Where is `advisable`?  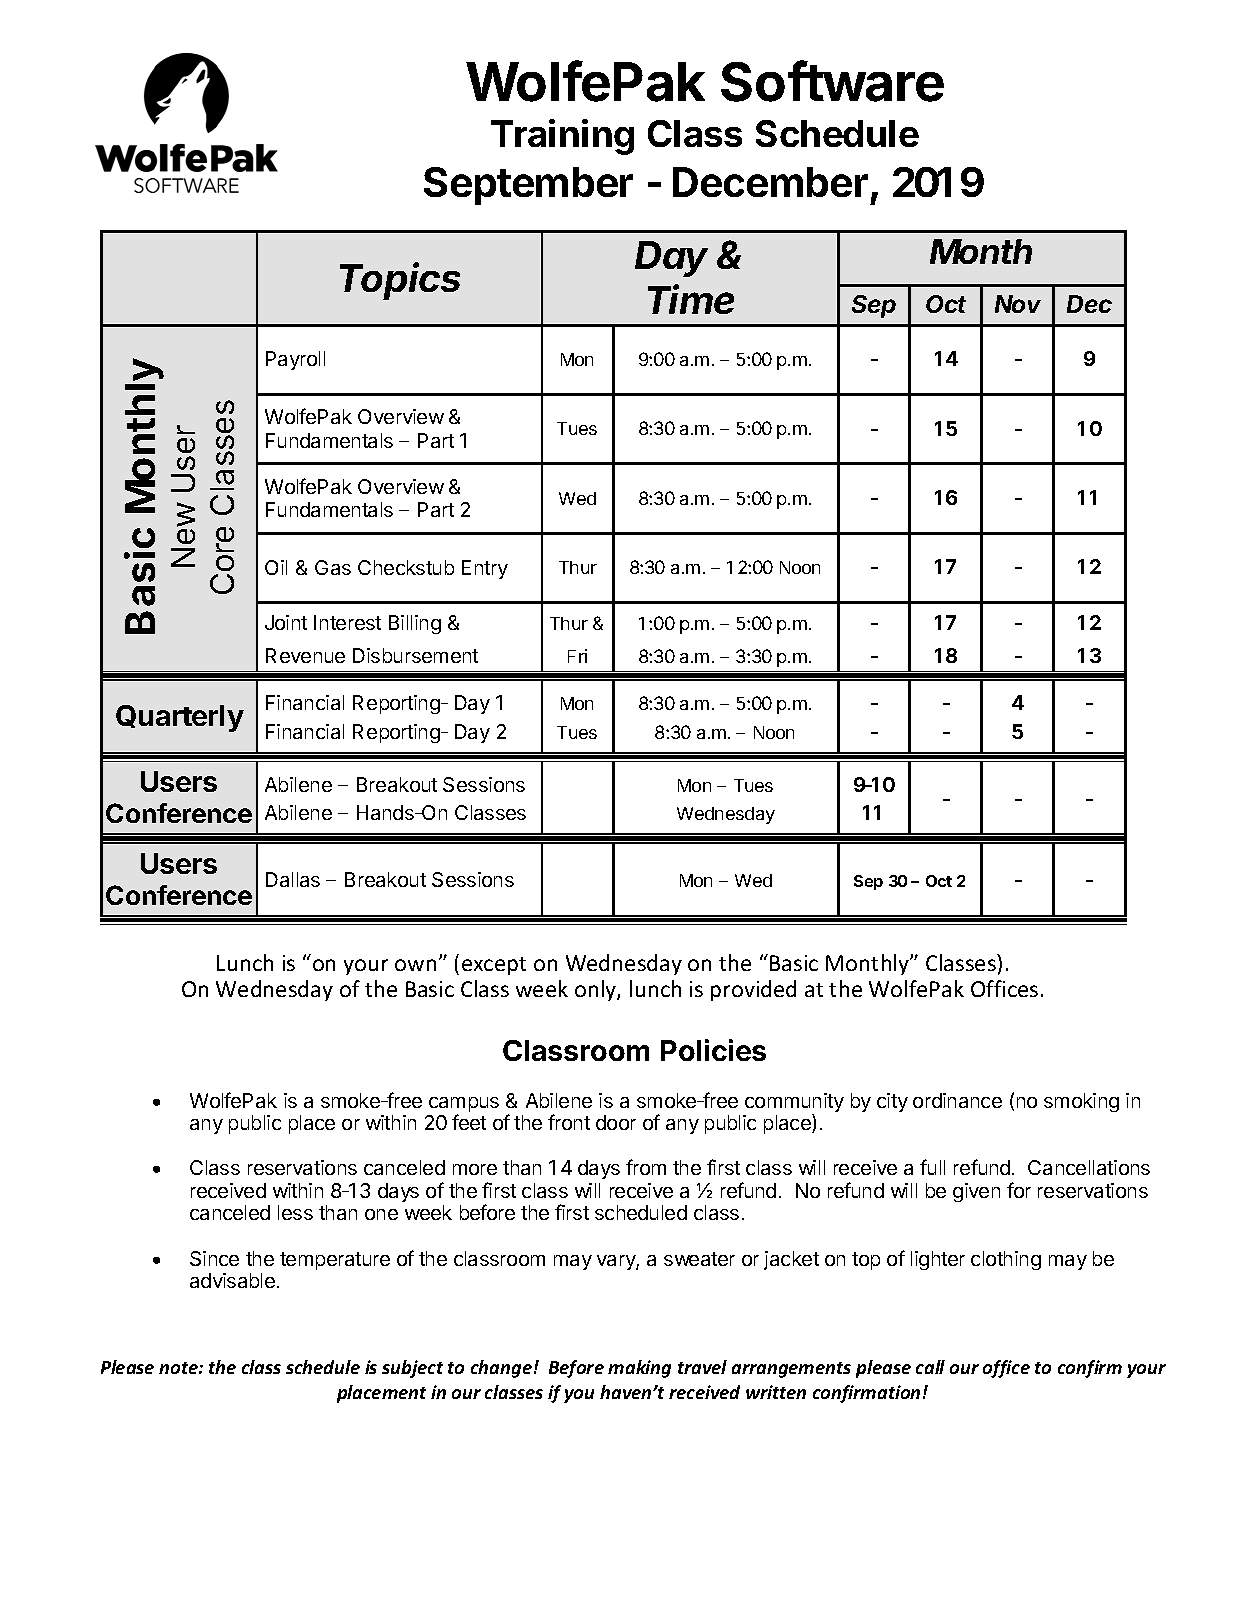
advisable is located at coordinates (232, 1280).
